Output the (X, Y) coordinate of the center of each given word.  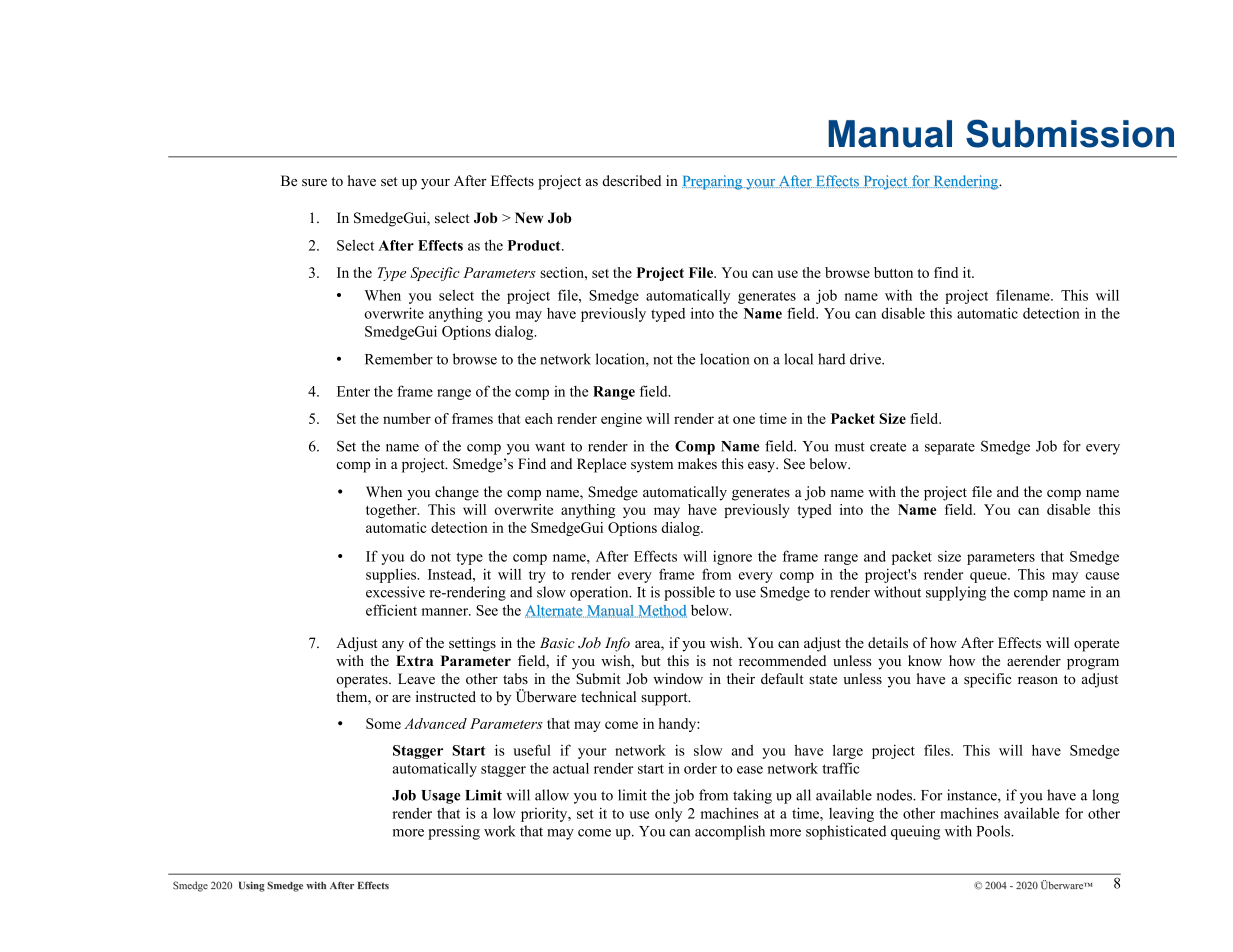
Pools (995, 831)
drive (867, 359)
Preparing (713, 182)
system (652, 466)
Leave (416, 678)
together (392, 511)
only (668, 815)
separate (950, 448)
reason (1038, 681)
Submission (1070, 133)
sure (314, 182)
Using (252, 886)
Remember (399, 359)
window (678, 678)
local (798, 359)
